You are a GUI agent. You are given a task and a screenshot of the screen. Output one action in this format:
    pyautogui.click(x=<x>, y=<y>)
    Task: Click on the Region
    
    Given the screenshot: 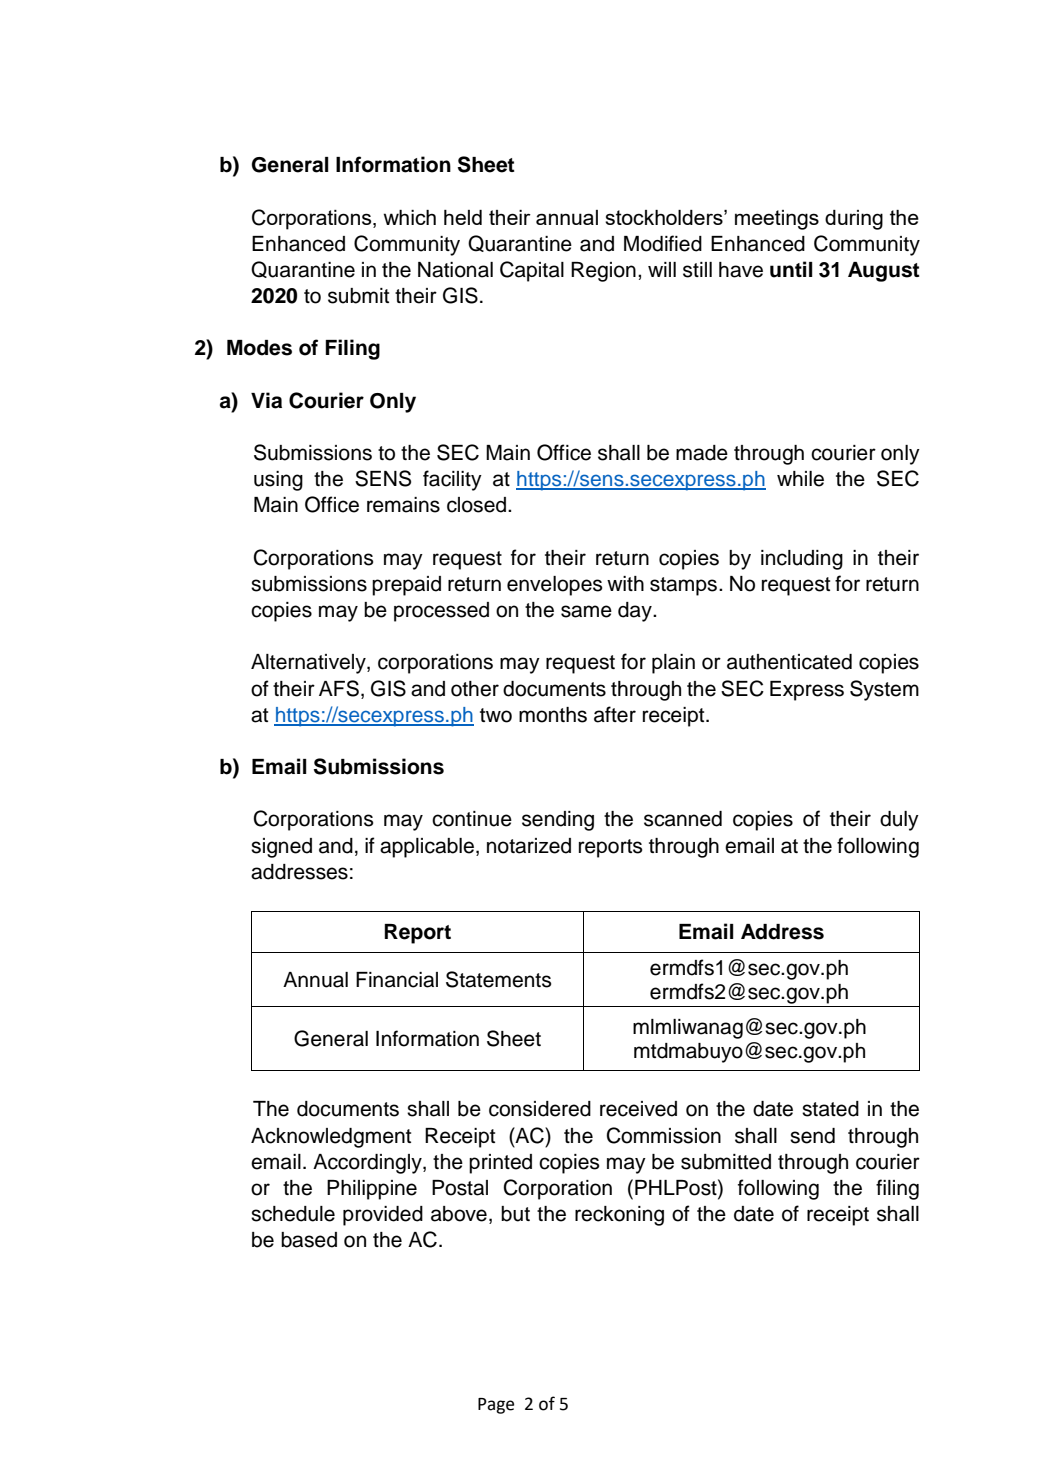 What is the action you would take?
    pyautogui.click(x=603, y=272)
